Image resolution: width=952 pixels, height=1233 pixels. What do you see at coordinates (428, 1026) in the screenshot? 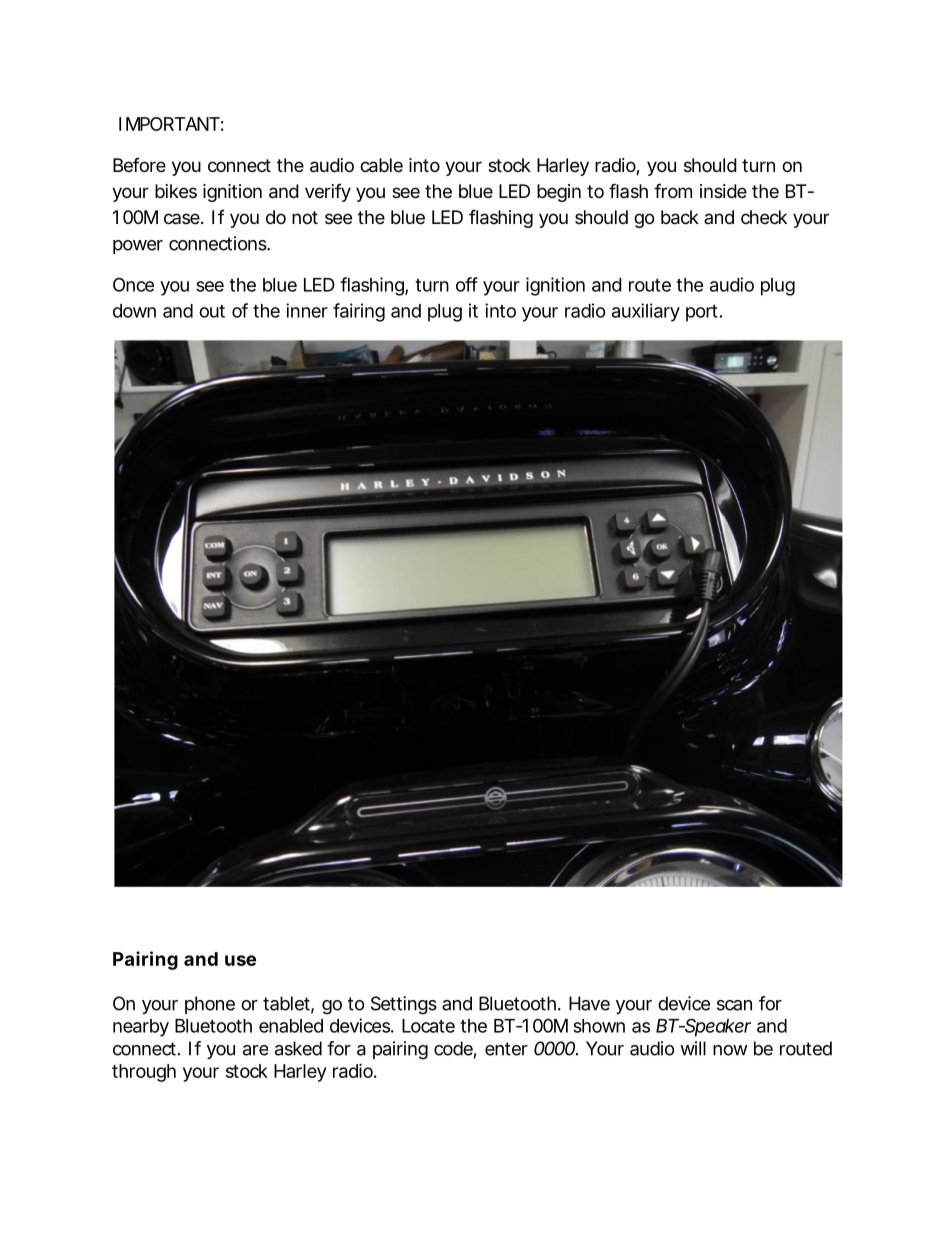
I see `Locate` at bounding box center [428, 1026].
